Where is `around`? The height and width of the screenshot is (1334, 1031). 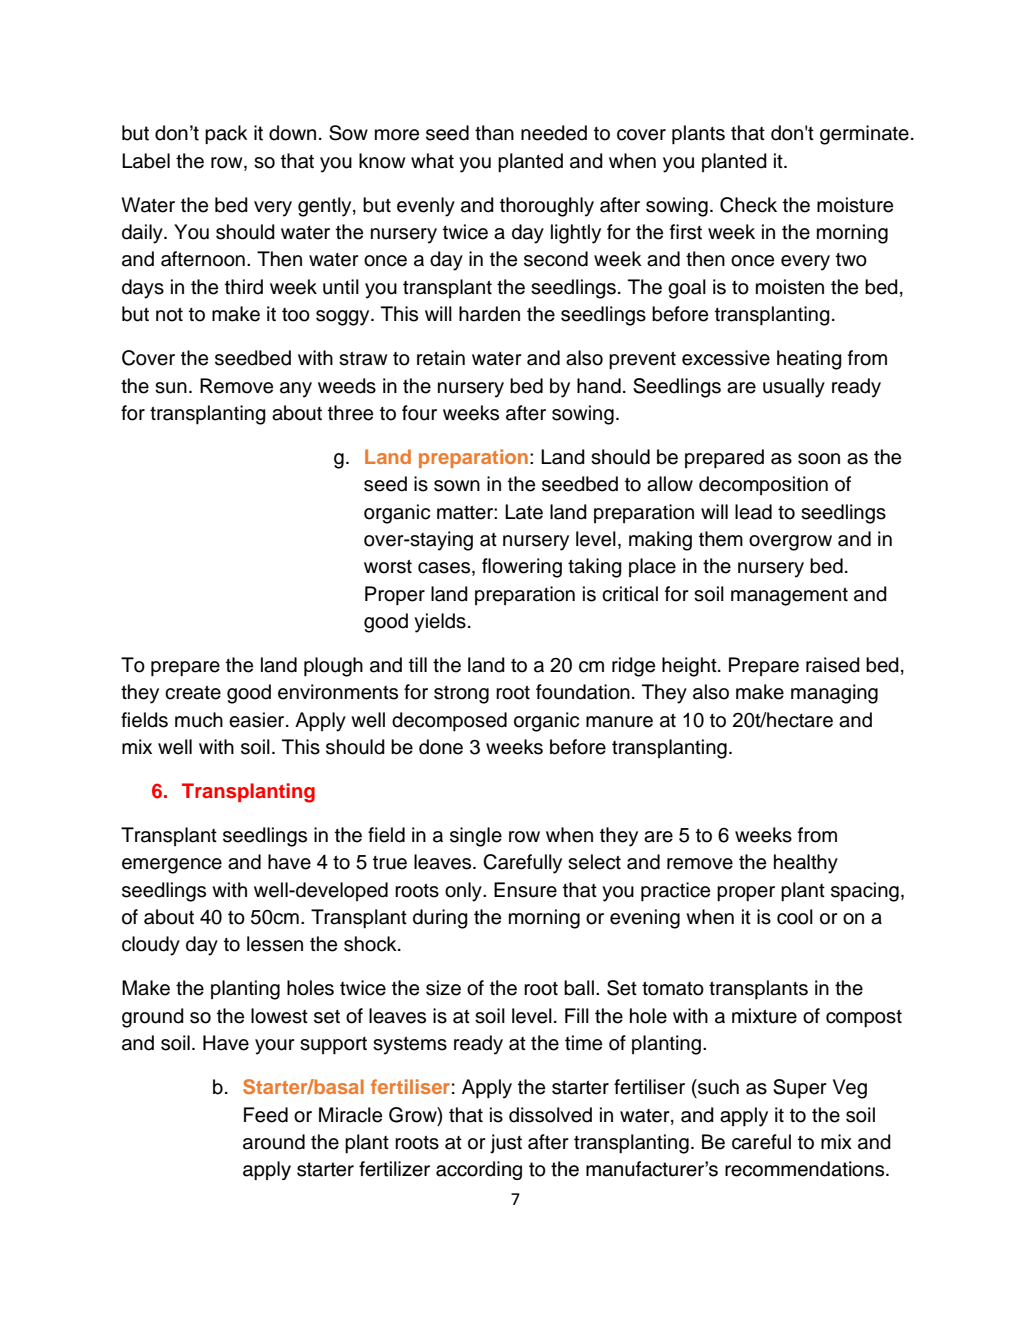 around is located at coordinates (274, 1142).
